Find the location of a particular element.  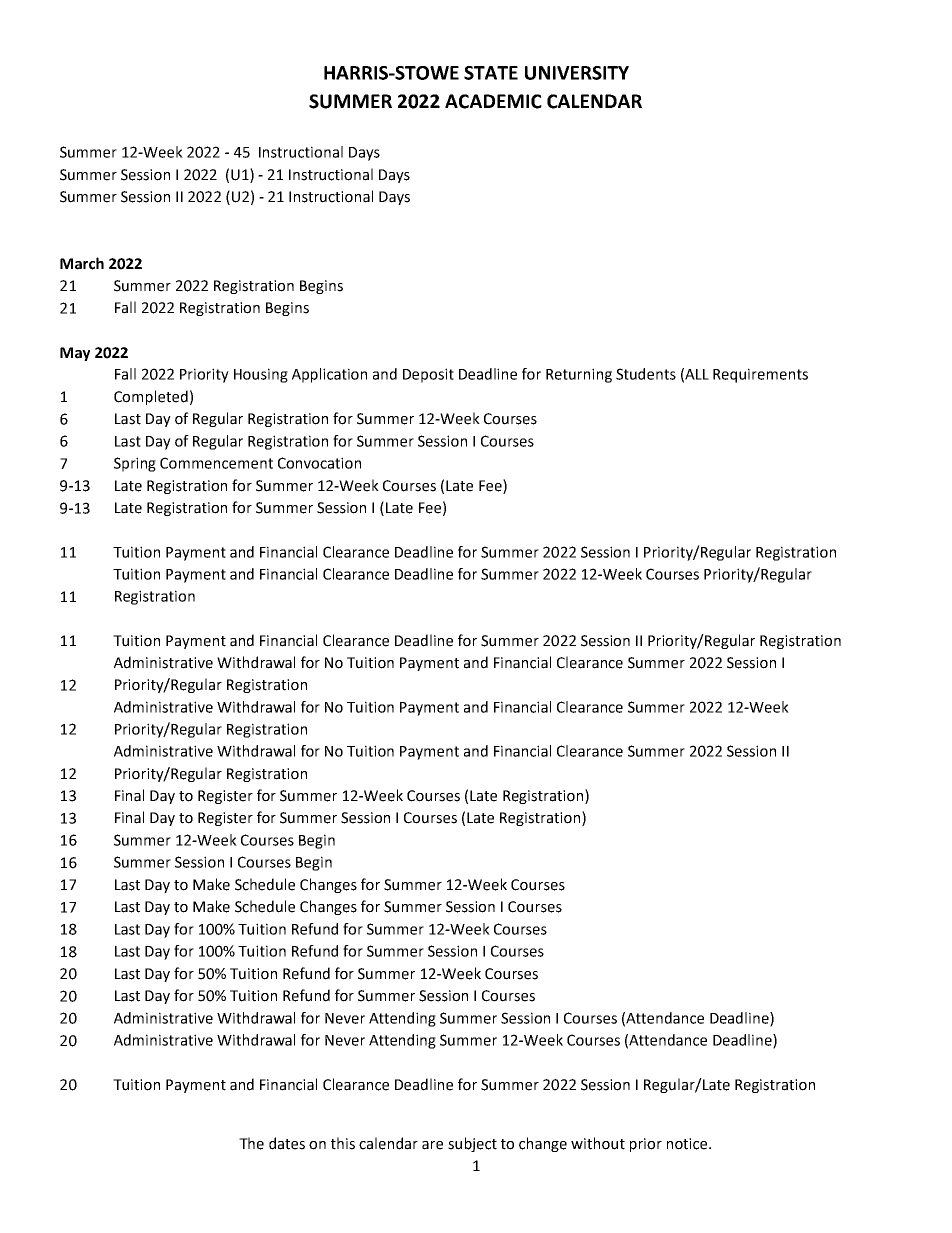

Spring is located at coordinates (135, 464).
